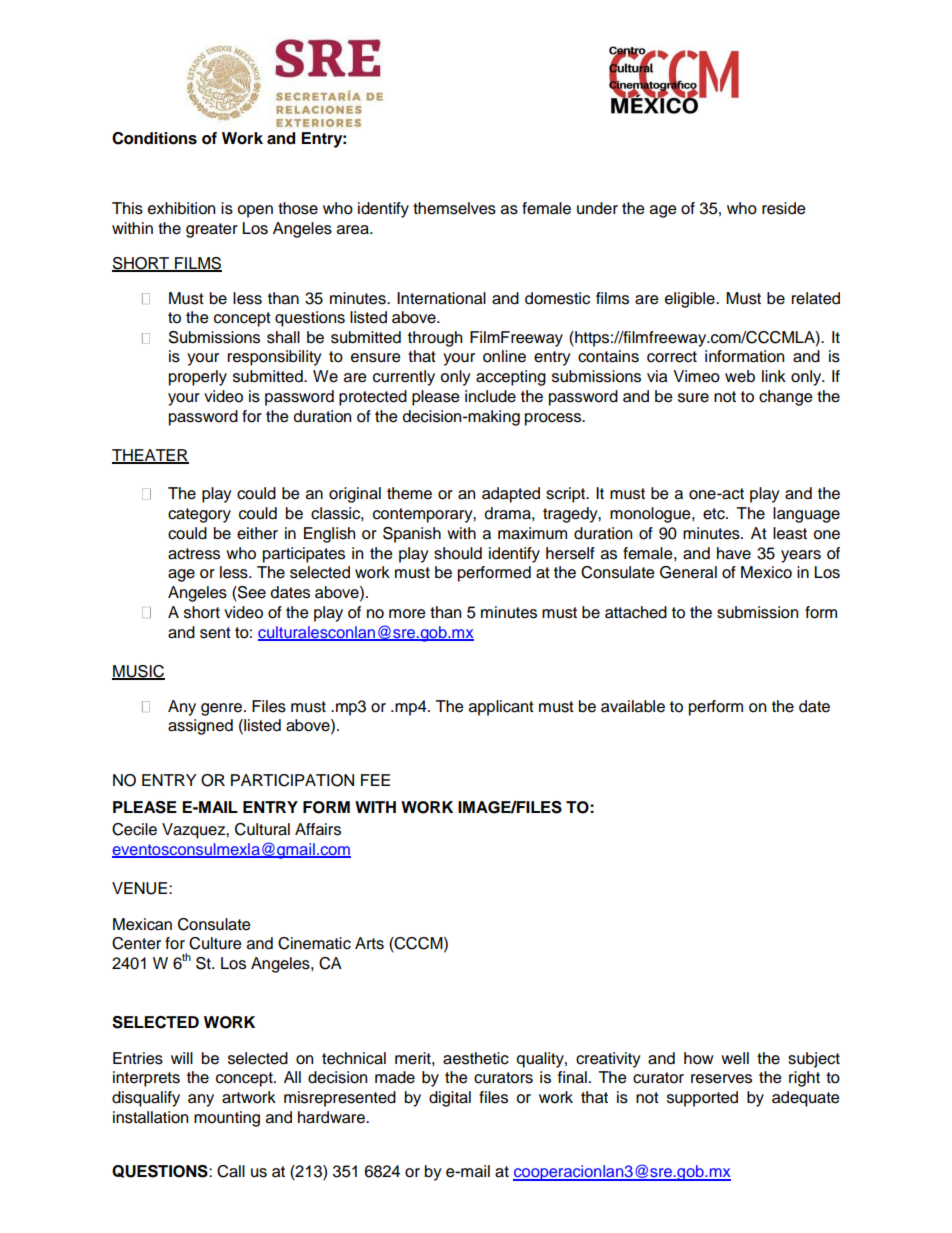 This screenshot has width=952, height=1233. I want to click on Arts, so click(369, 943).
